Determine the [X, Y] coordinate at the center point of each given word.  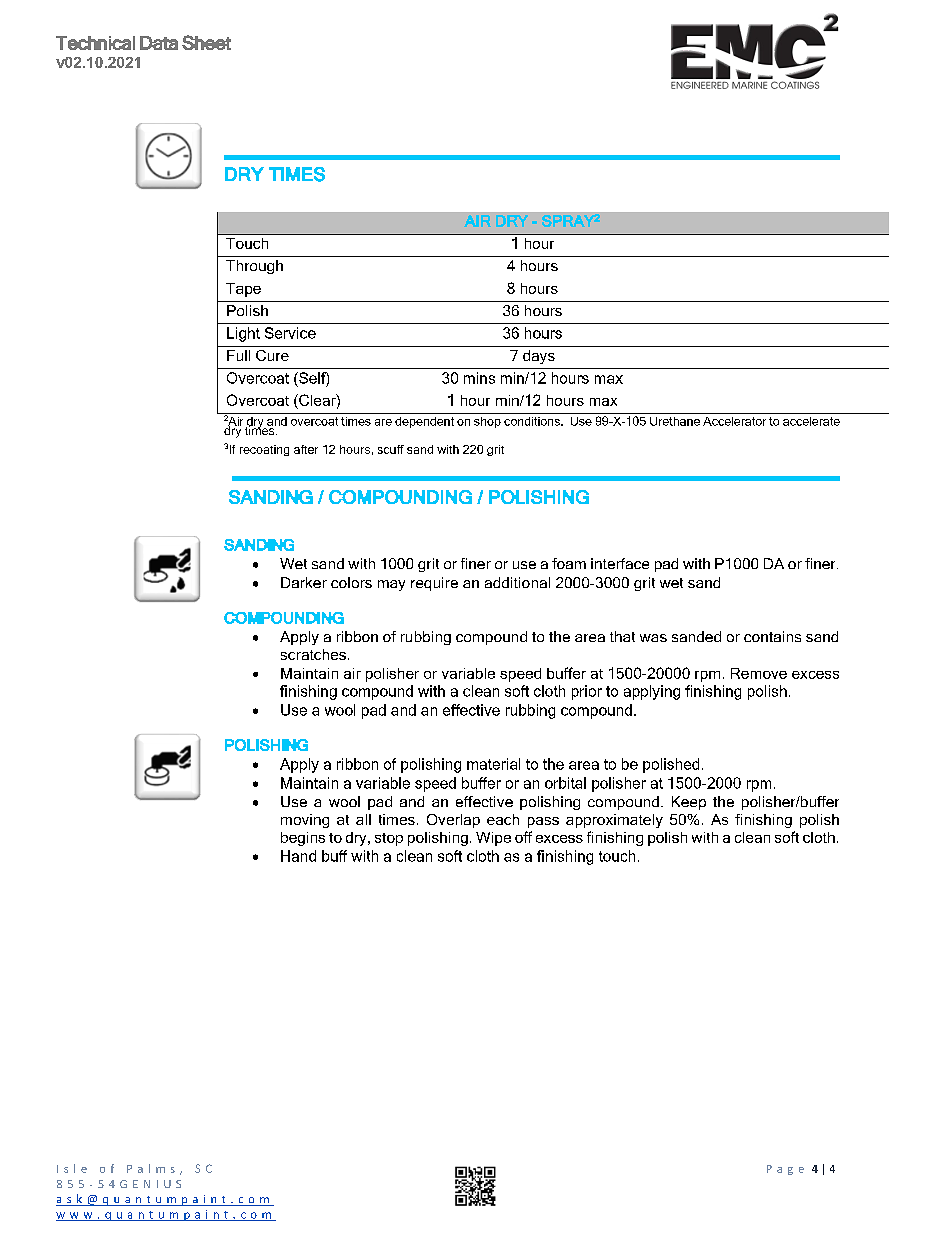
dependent [424, 422]
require [434, 584]
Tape [243, 290]
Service [290, 333]
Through [254, 267]
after [306, 449]
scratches [313, 654]
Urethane [675, 421]
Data [159, 43]
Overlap [453, 821]
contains [772, 636]
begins [303, 839]
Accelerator [734, 421]
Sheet [206, 42]
